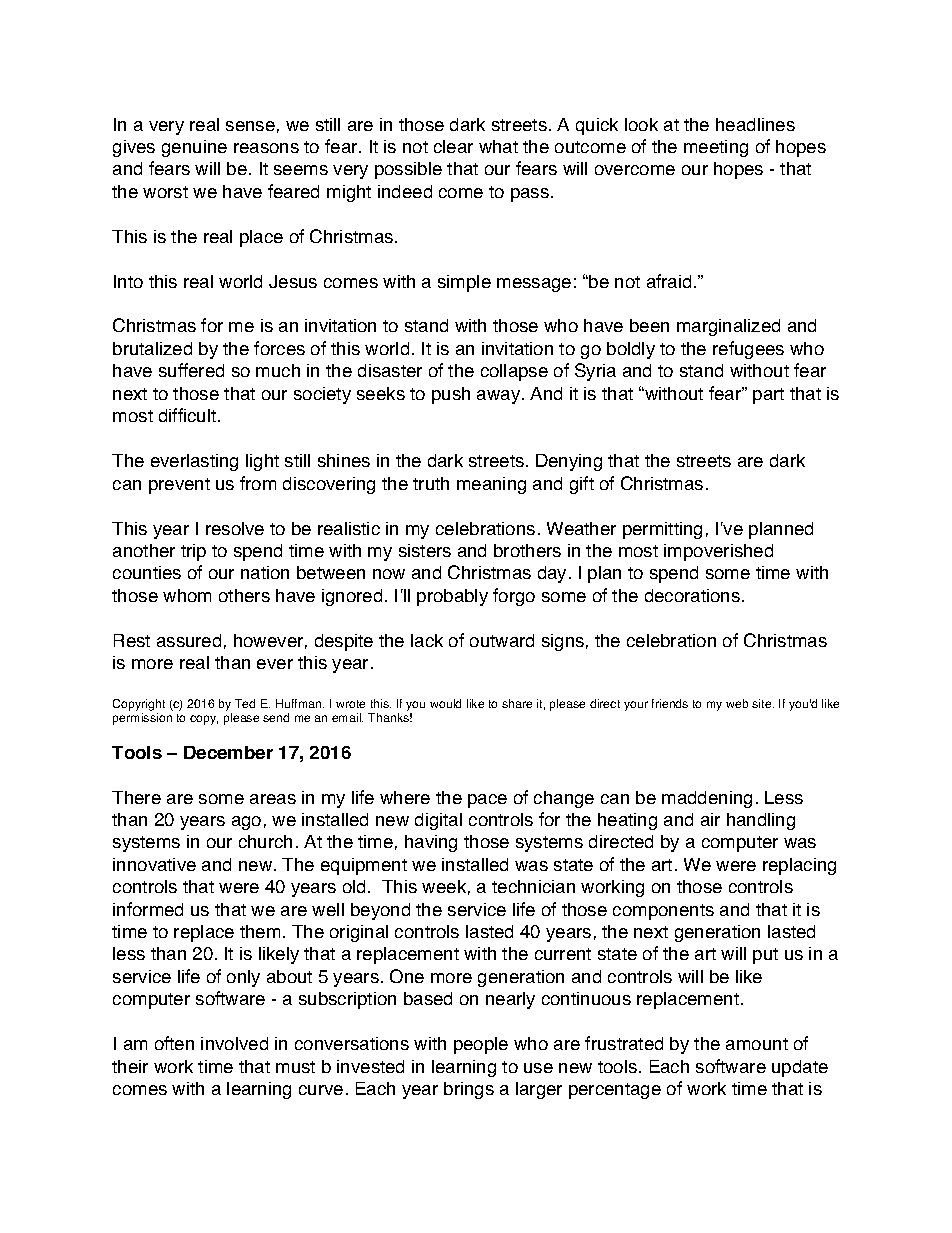 This screenshot has height=1233, width=952. Describe the element at coordinates (481, 1045) in the screenshot. I see `people` at that location.
